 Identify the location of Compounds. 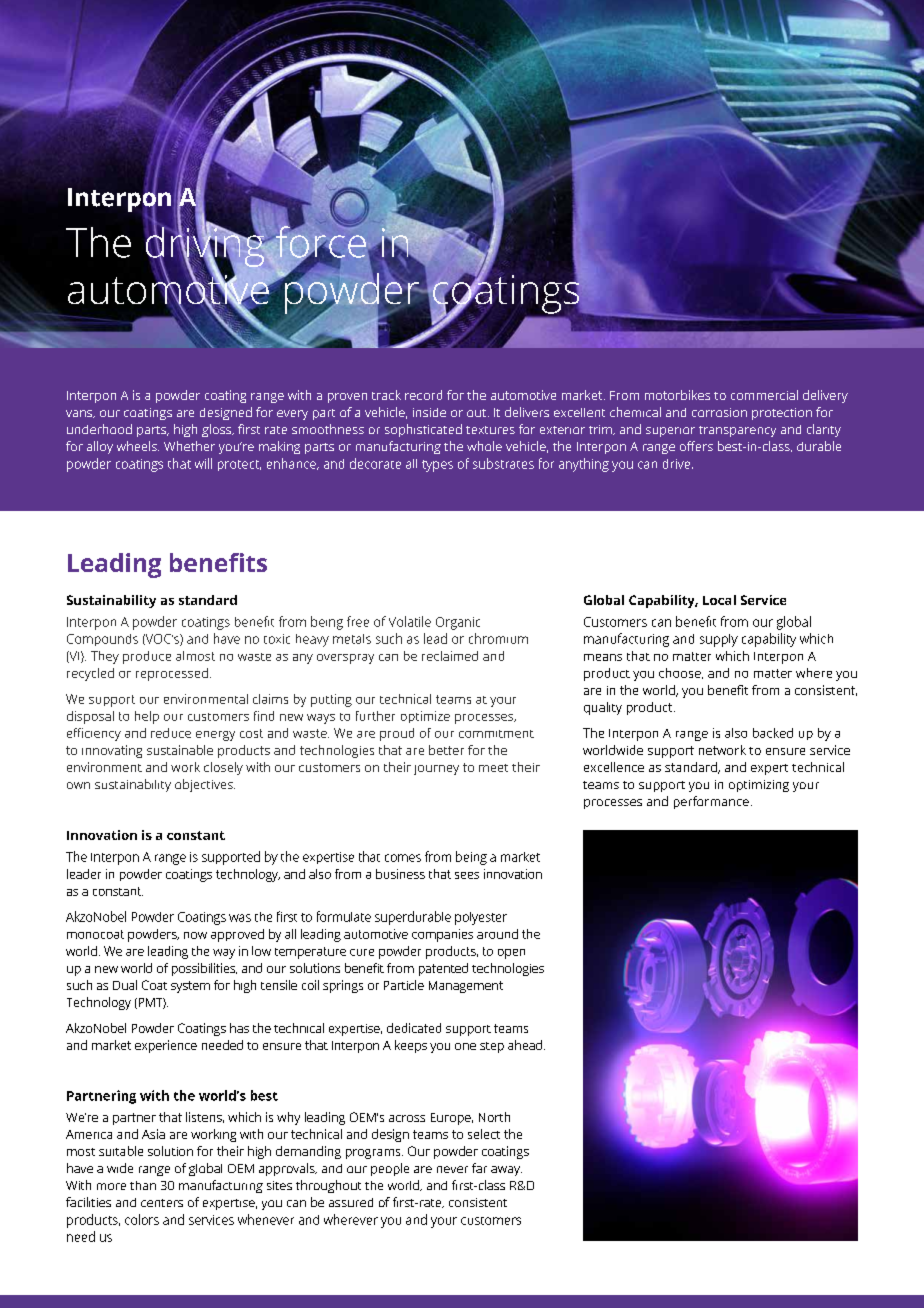
(102, 640).
